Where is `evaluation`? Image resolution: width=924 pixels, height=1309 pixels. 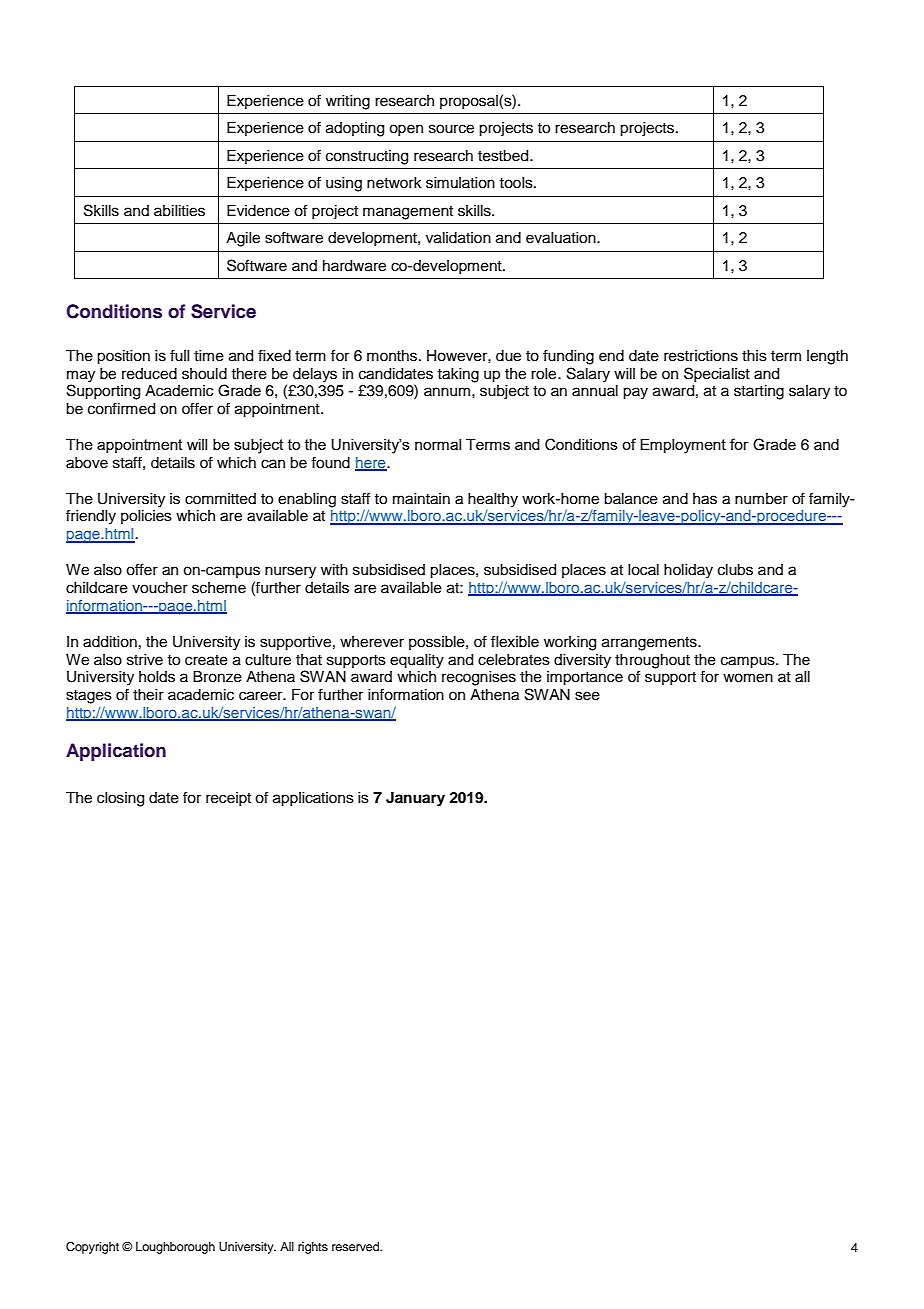 evaluation is located at coordinates (562, 238).
